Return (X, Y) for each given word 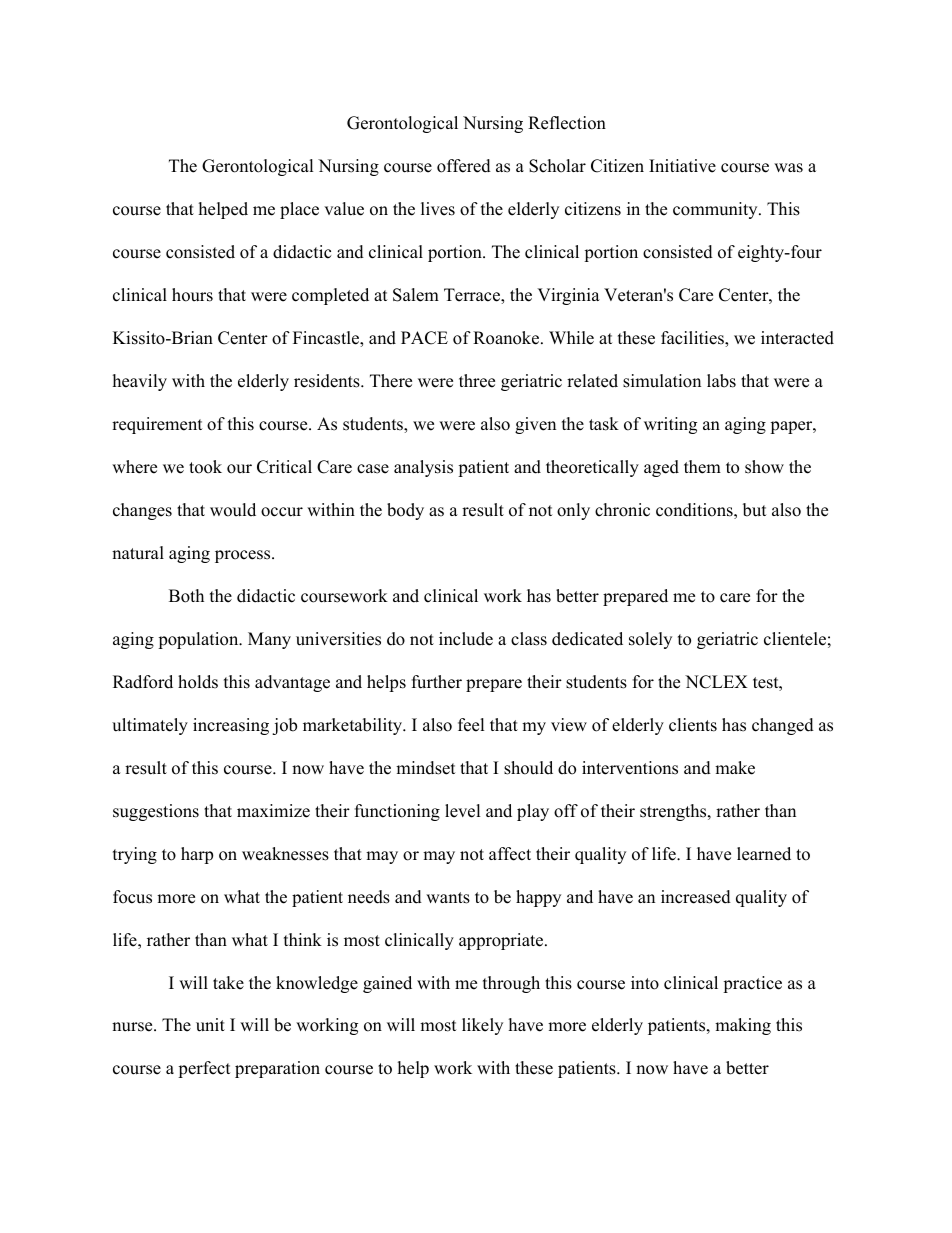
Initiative (682, 166)
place (299, 210)
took (205, 467)
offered (464, 166)
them (702, 467)
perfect (204, 1069)
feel (471, 725)
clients (693, 725)
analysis (423, 468)
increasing (231, 726)
